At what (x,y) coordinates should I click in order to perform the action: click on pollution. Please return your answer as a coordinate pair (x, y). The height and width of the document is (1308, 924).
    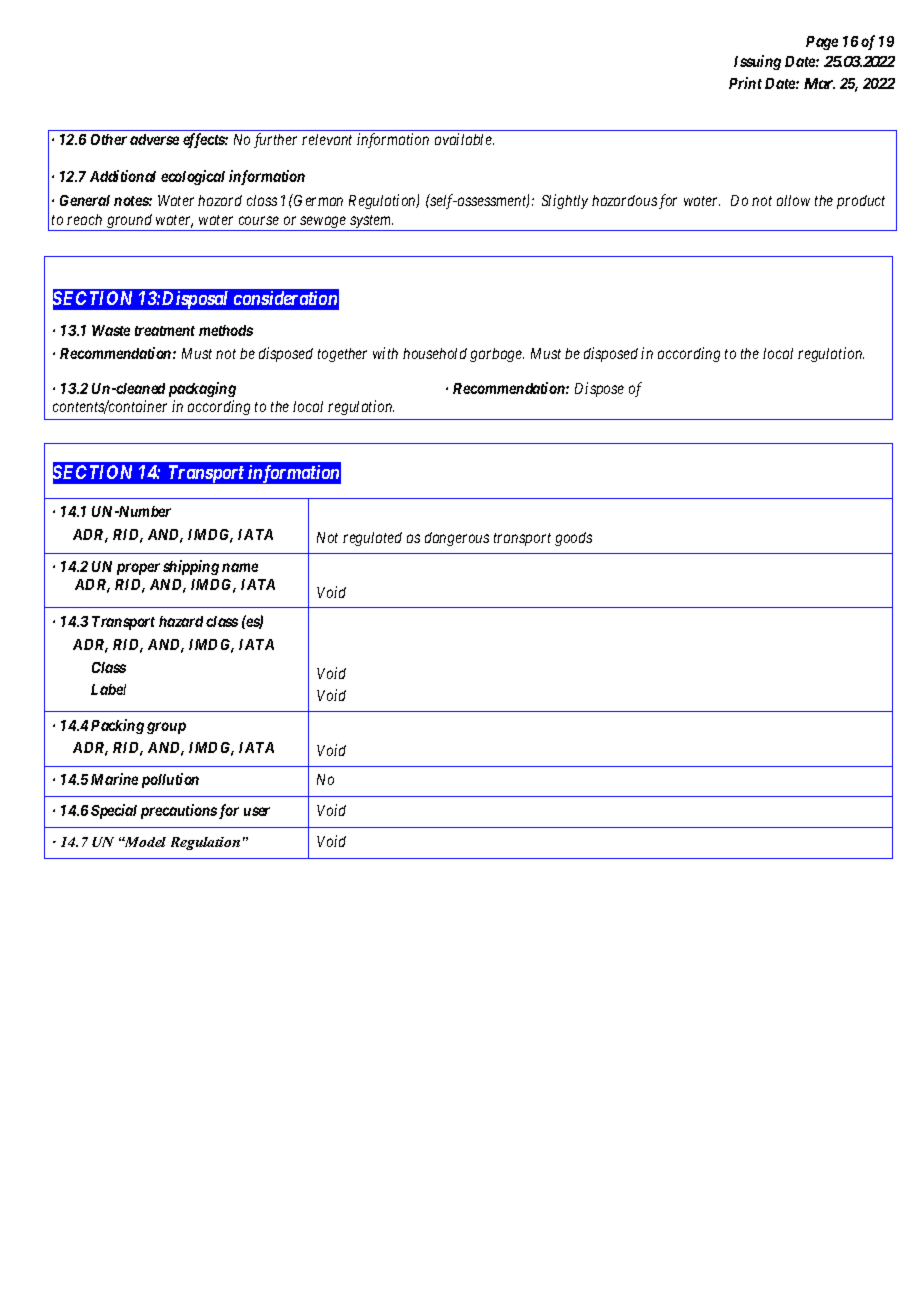
    Looking at the image, I should click on (170, 780).
